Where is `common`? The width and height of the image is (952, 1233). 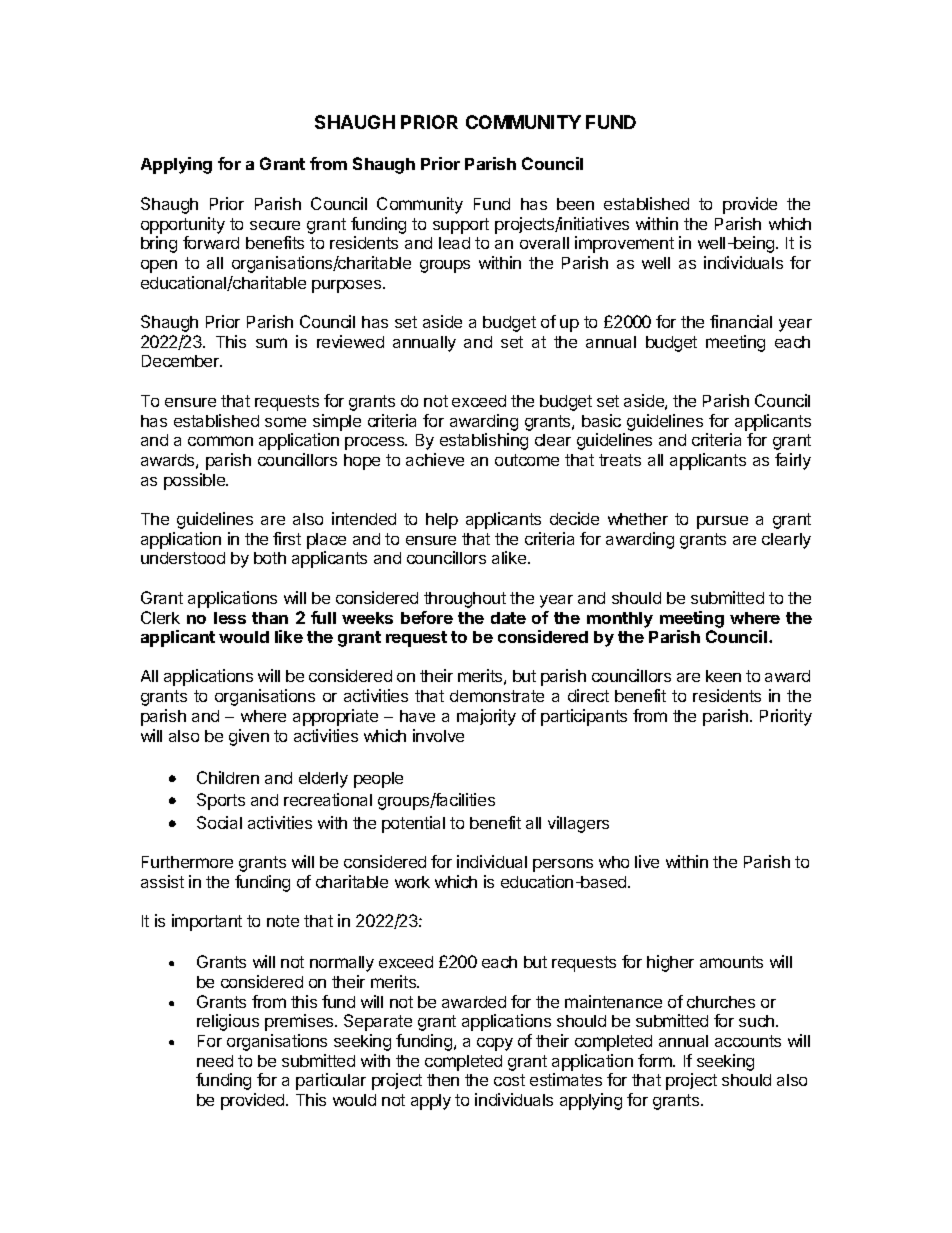
common is located at coordinates (220, 441).
